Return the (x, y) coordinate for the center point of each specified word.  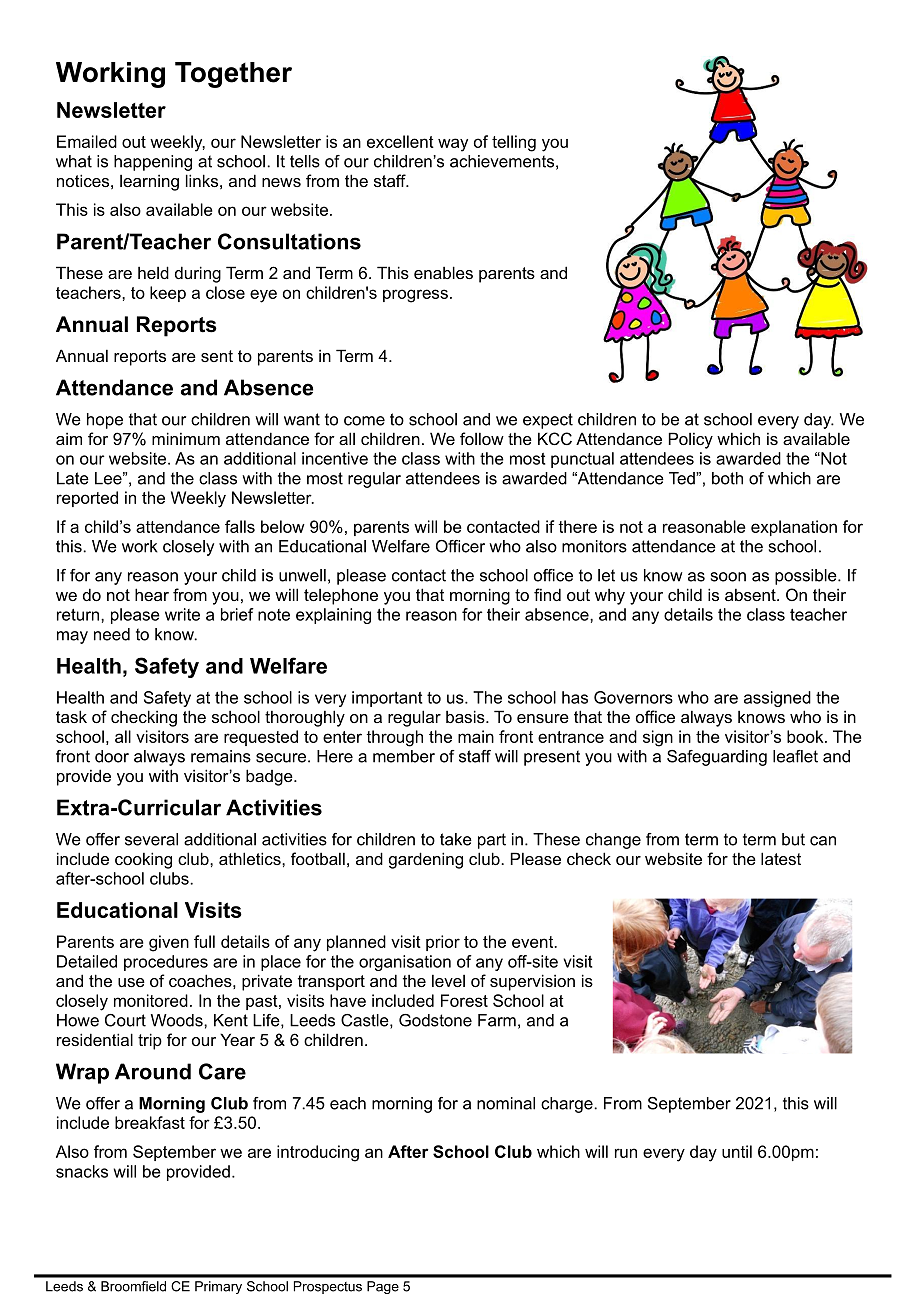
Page (383, 1287)
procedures (166, 963)
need (112, 634)
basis (466, 716)
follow (482, 438)
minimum (186, 438)
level (448, 980)
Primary (218, 1287)
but (793, 839)
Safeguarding (717, 758)
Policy (691, 440)
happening (153, 163)
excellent (400, 141)
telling (514, 143)
